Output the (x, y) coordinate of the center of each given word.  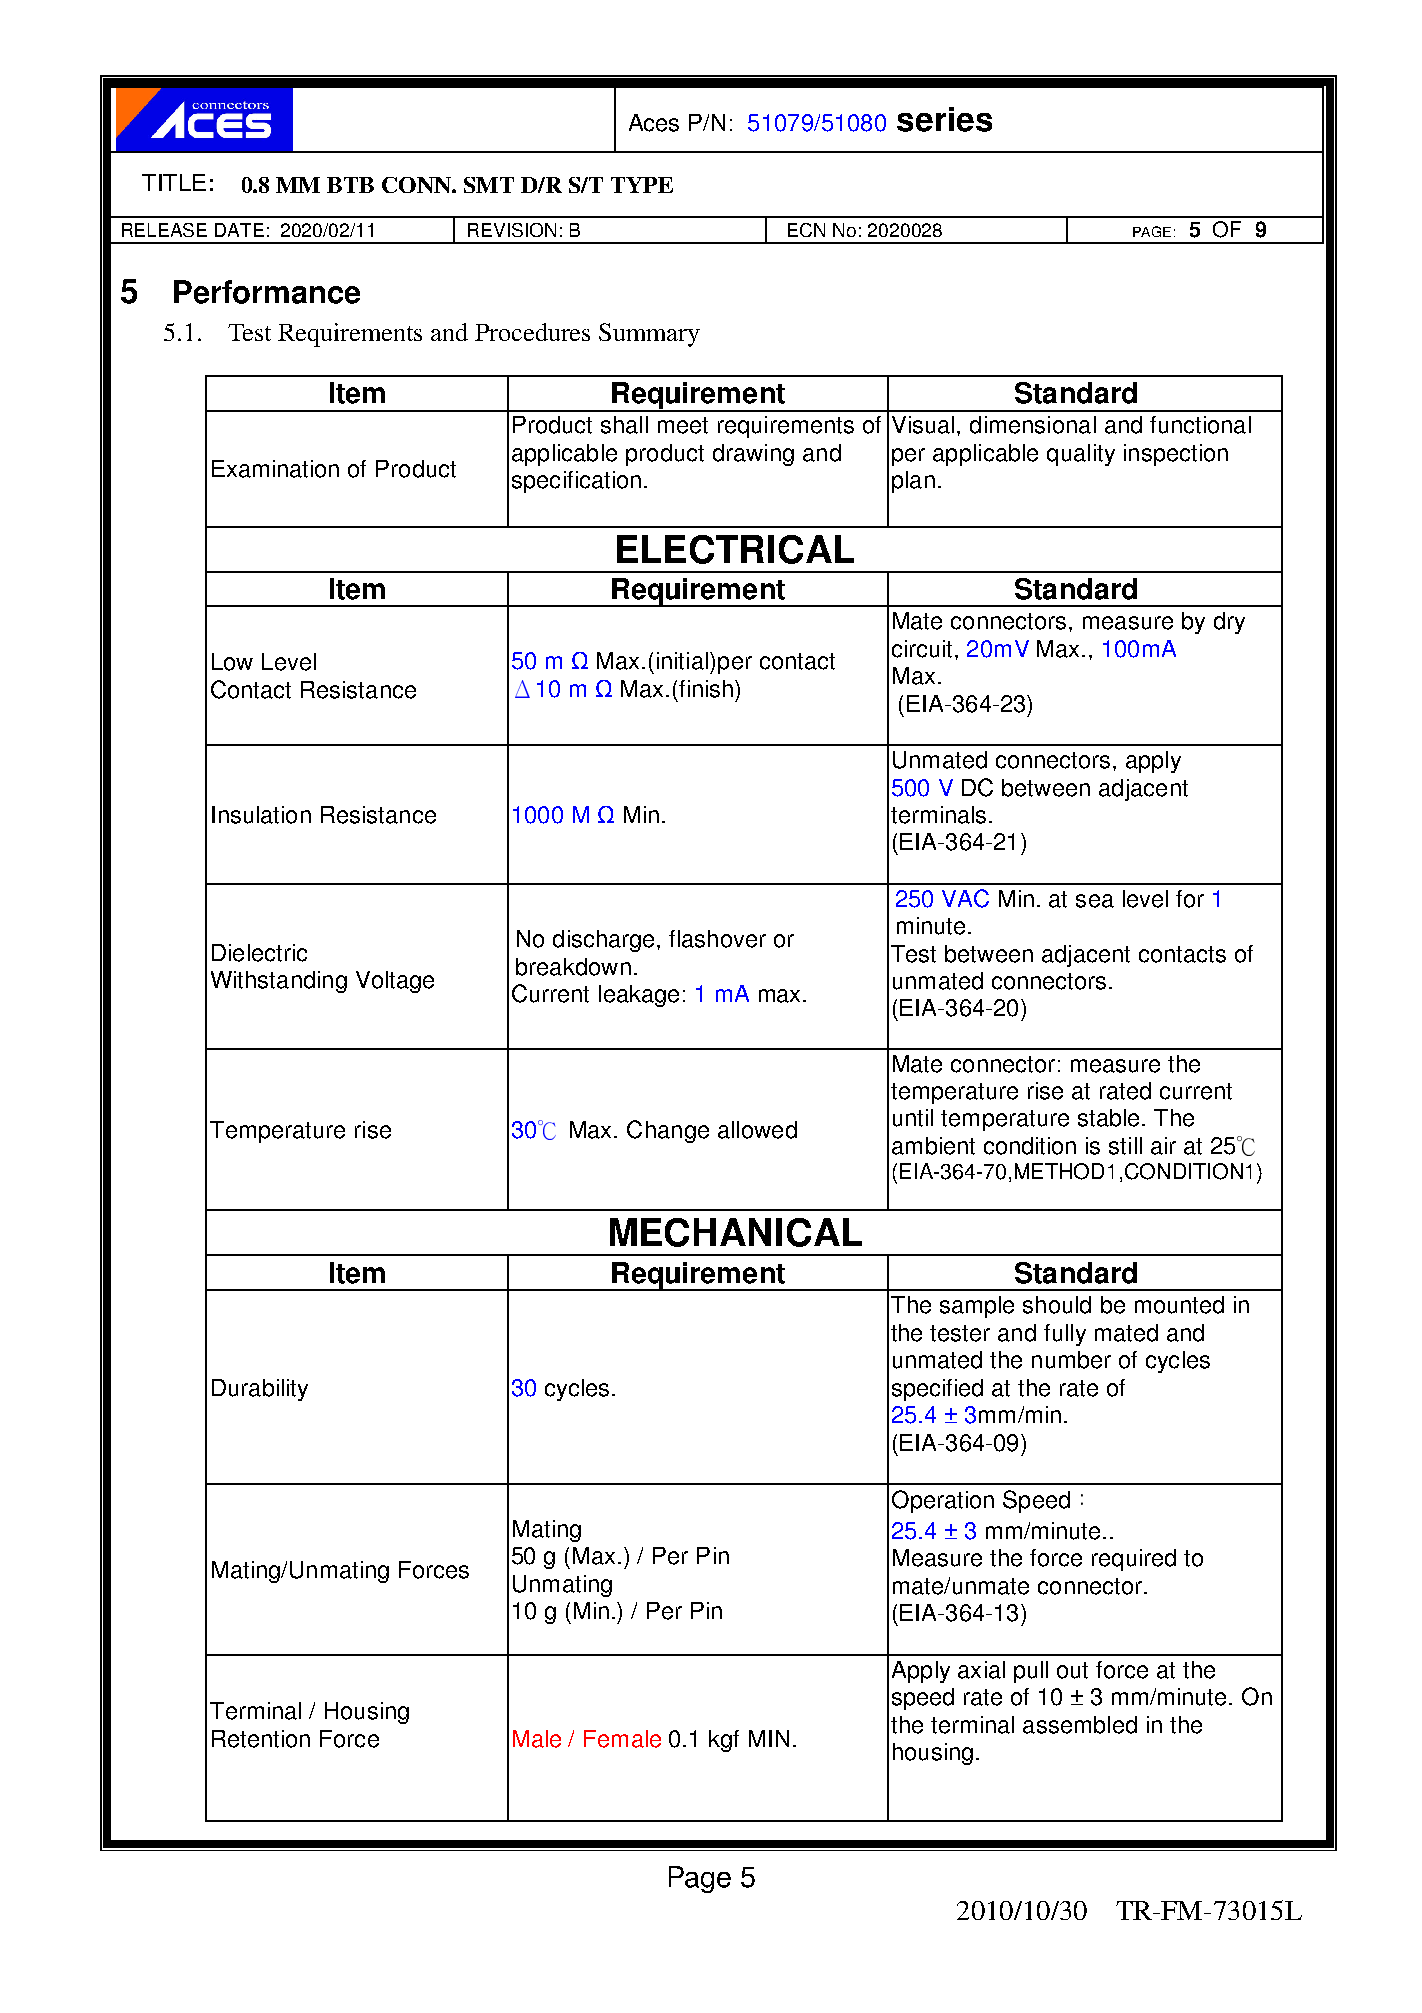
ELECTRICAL (735, 549)
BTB (350, 185)
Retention (261, 1739)
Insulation (261, 815)
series (944, 119)
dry (1229, 623)
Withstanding (279, 982)
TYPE (642, 185)
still (1125, 1146)
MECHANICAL (736, 1232)
